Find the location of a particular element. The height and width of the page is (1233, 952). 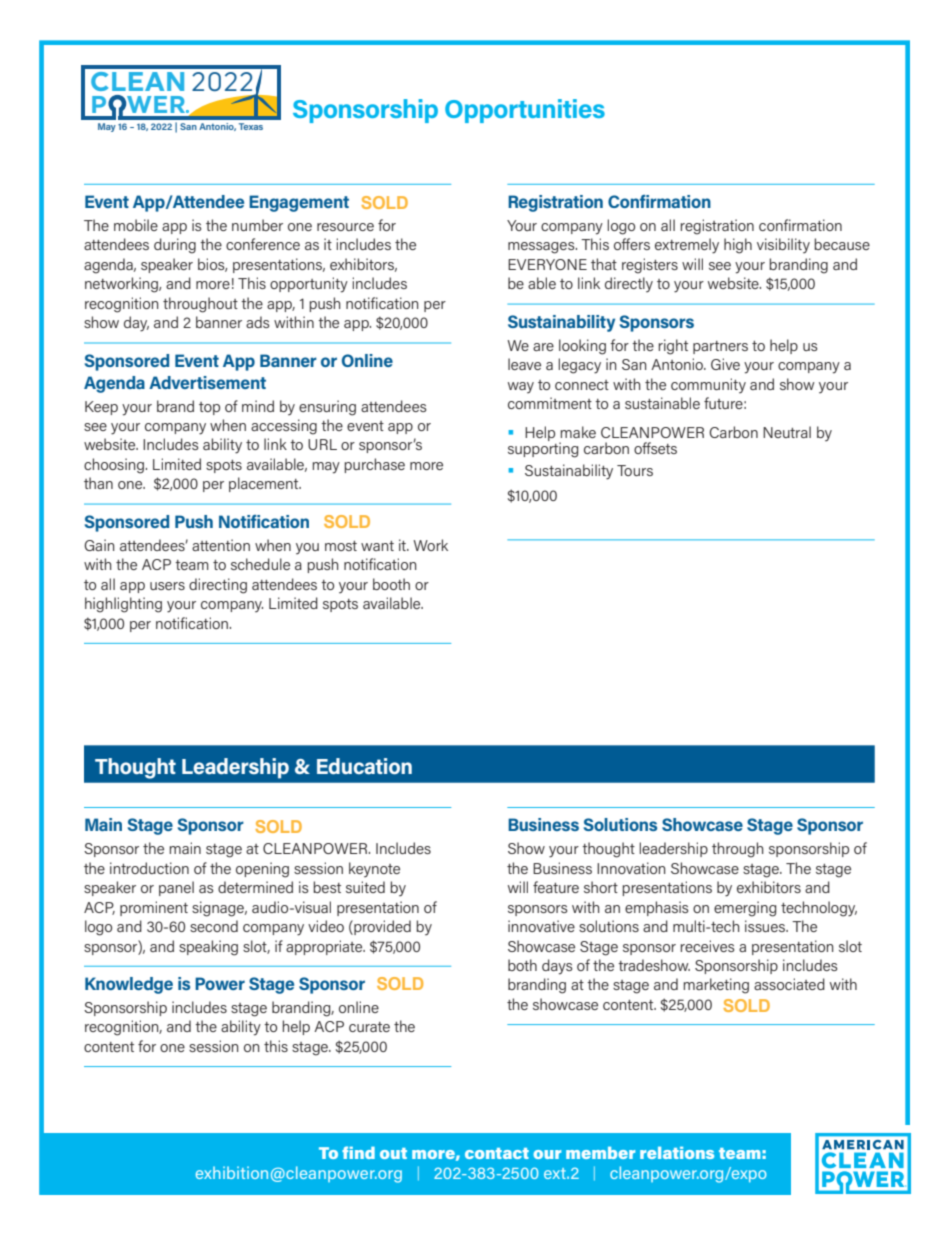

choosing is located at coordinates (114, 466).
